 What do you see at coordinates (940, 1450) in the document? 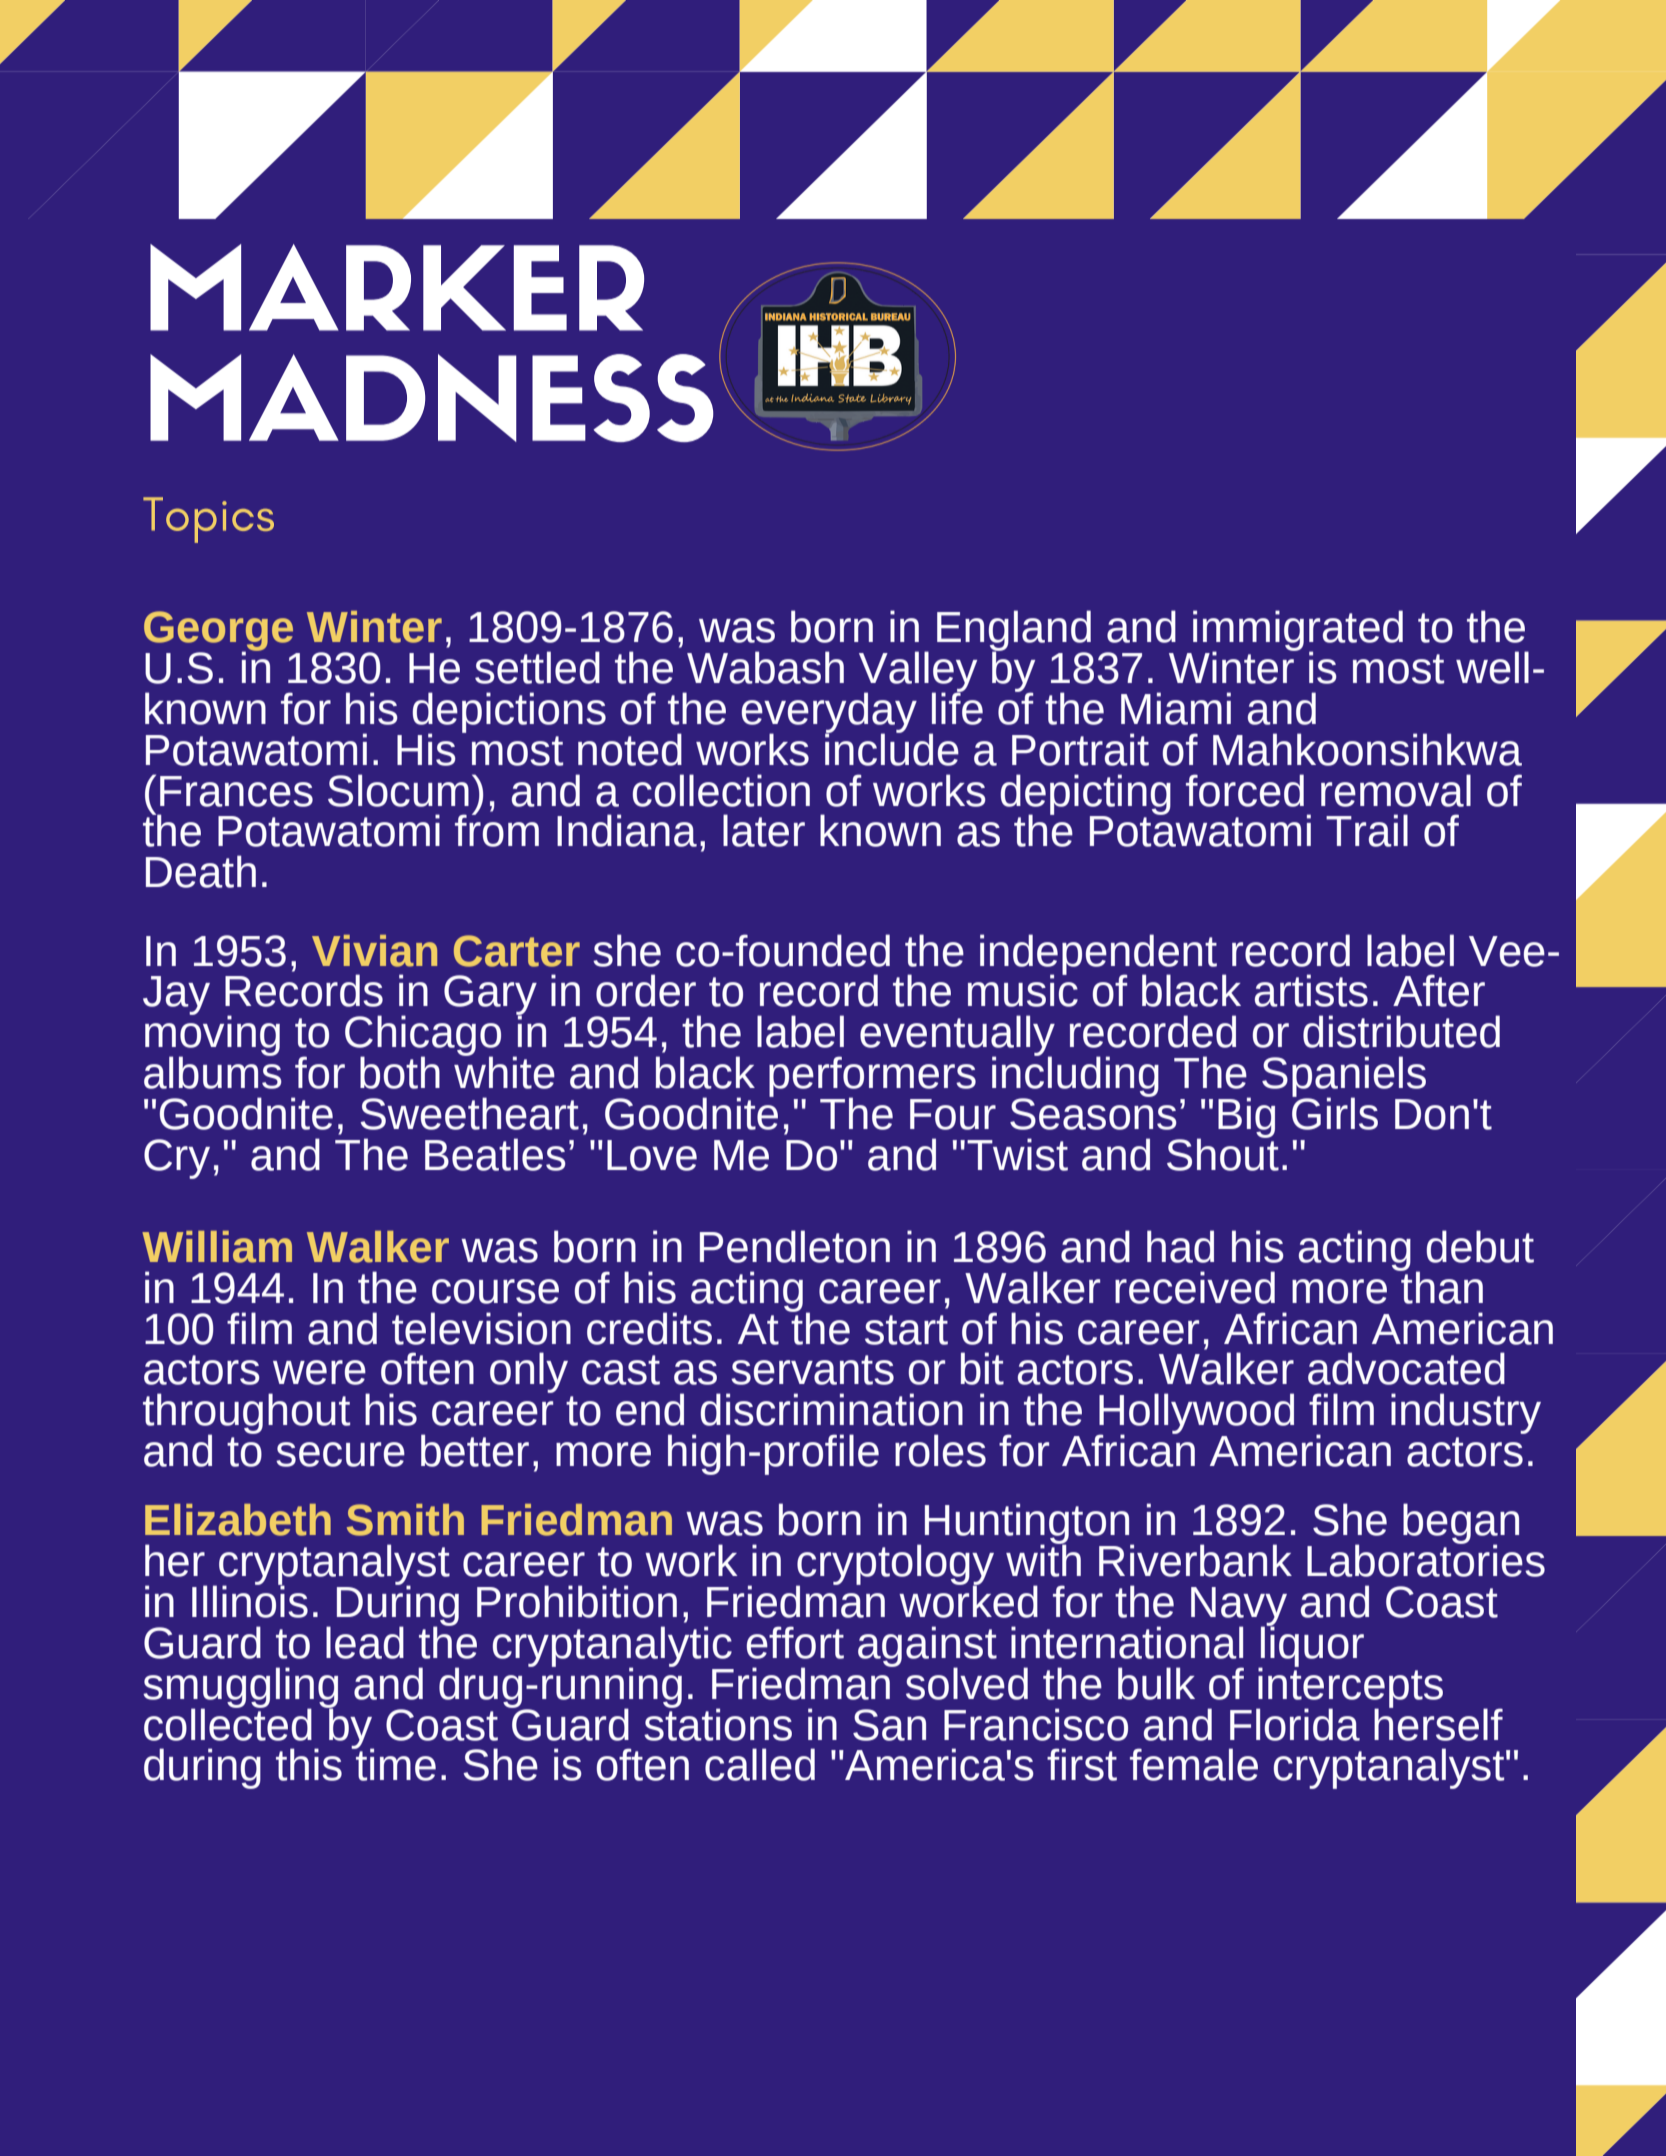
I see `roles` at bounding box center [940, 1450].
